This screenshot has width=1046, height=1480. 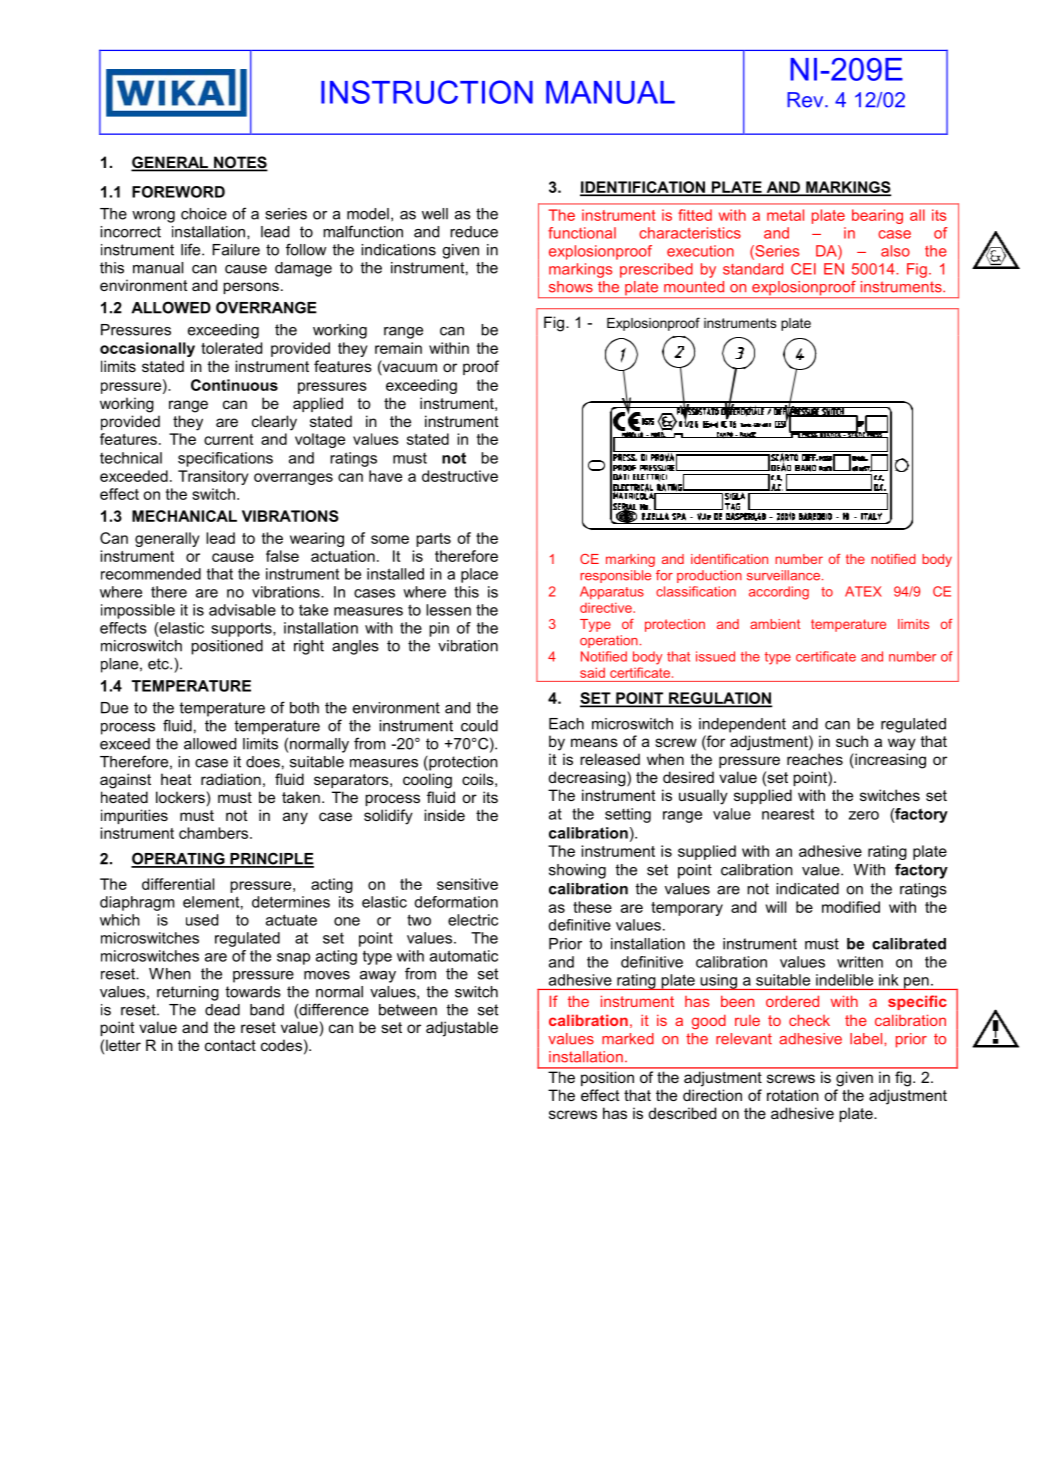 What do you see at coordinates (231, 779) in the screenshot?
I see `radiation` at bounding box center [231, 779].
